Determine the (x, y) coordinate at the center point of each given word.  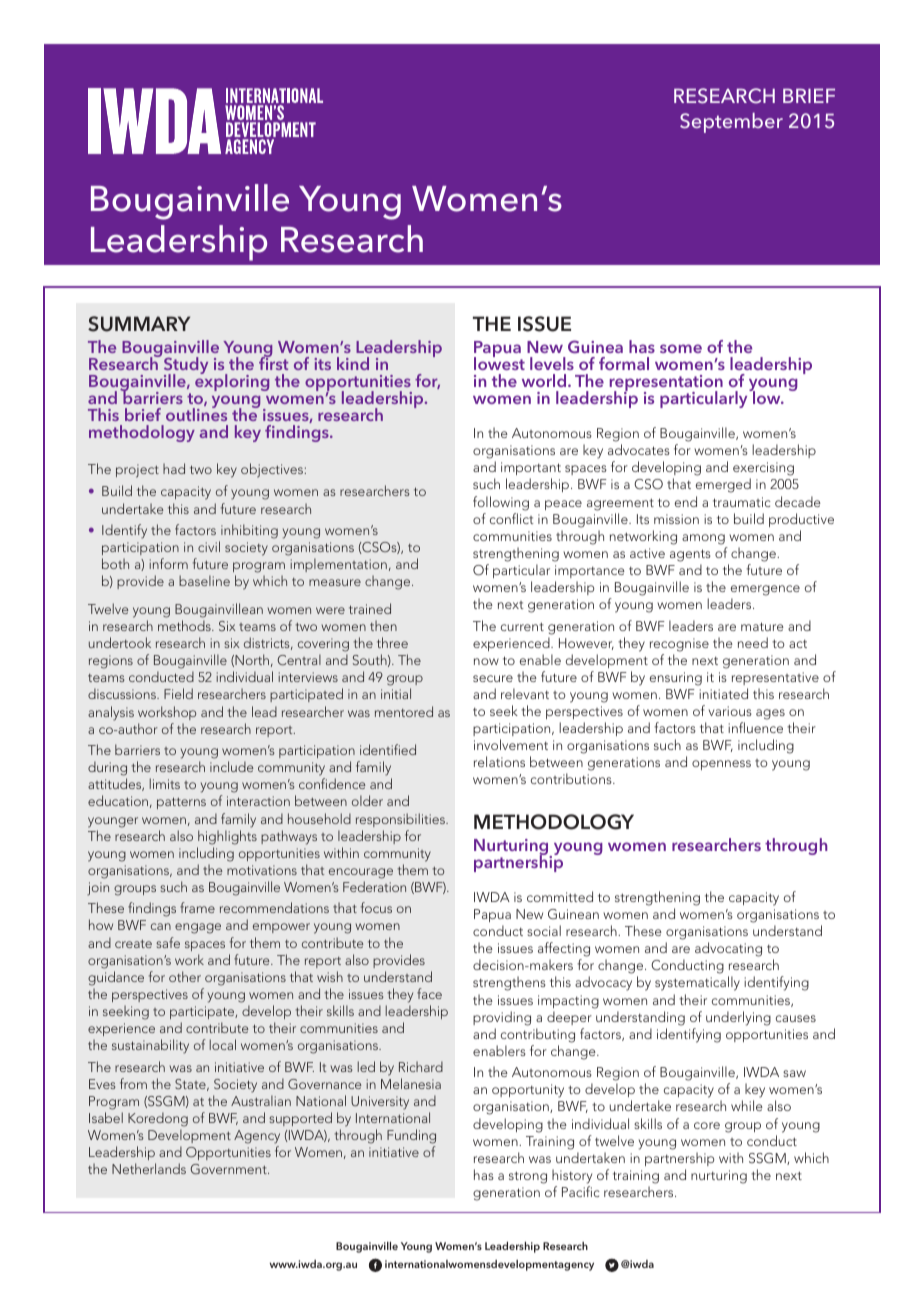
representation (666, 384)
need (753, 642)
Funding (411, 1136)
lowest (499, 362)
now (486, 661)
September (731, 123)
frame (197, 907)
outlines (196, 413)
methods (185, 625)
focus (376, 907)
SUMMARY (139, 324)
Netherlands (149, 1168)
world (545, 380)
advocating (728, 949)
